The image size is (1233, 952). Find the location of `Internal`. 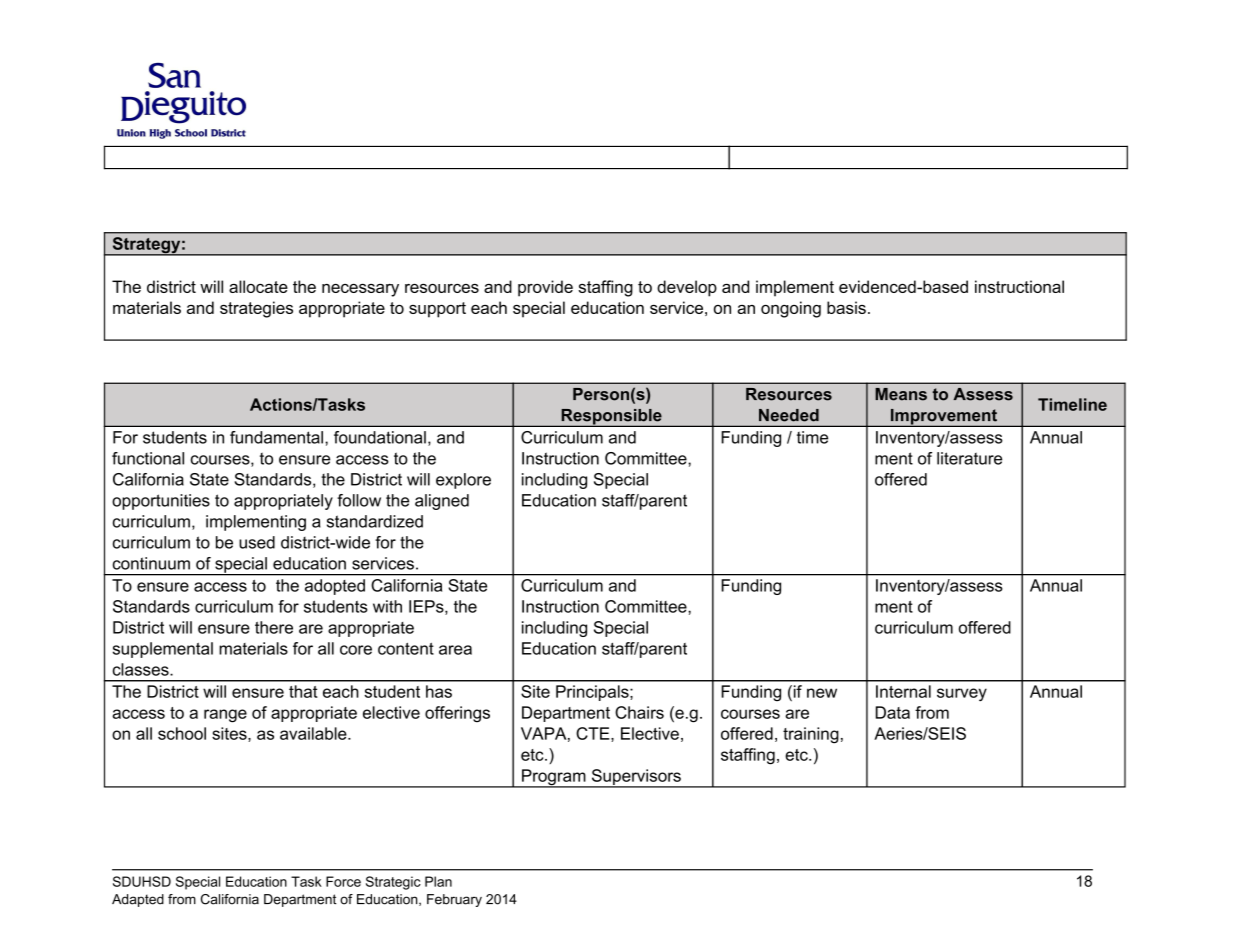

Internal is located at coordinates (903, 691).
